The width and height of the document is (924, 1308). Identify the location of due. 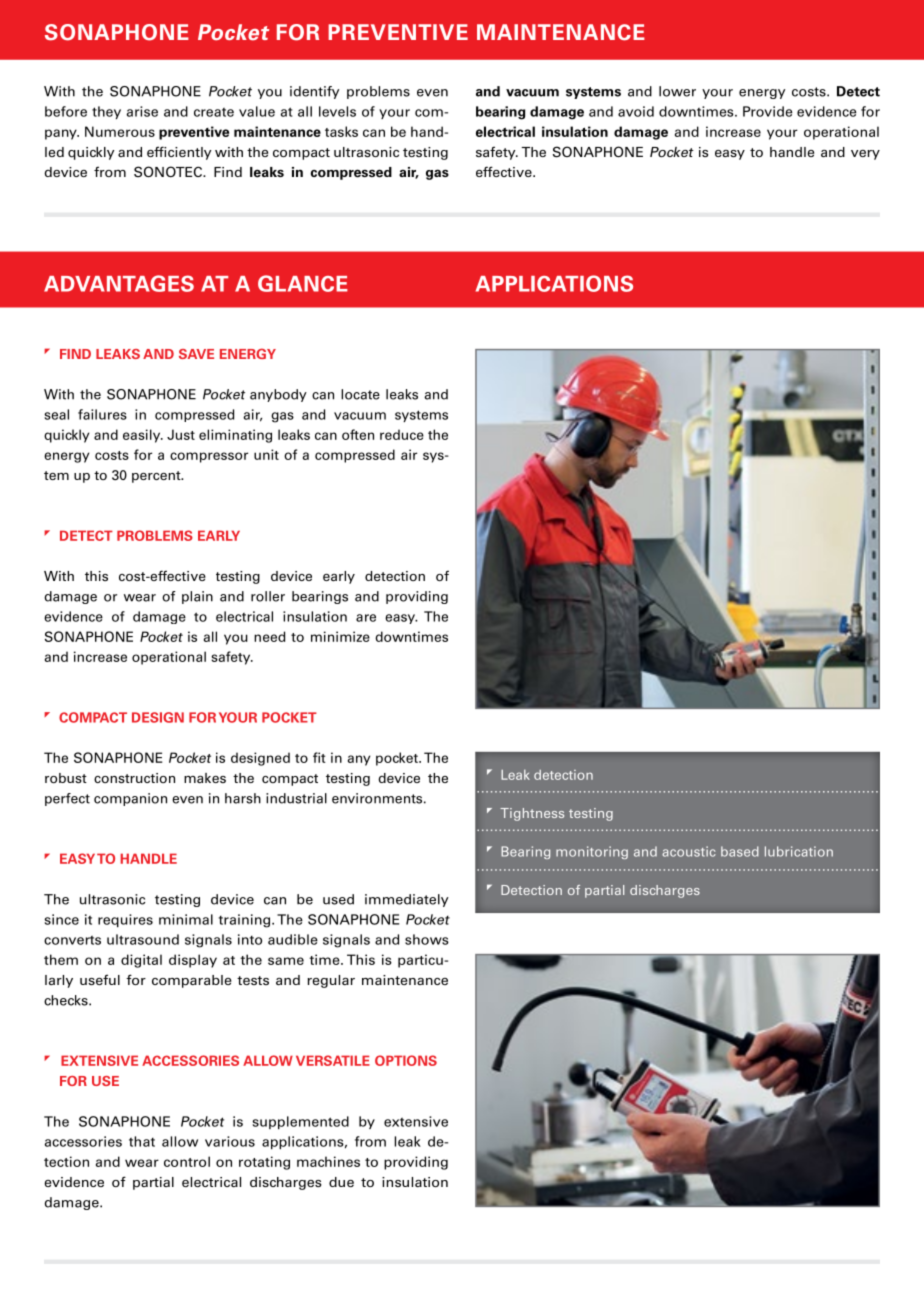
(341, 1182).
